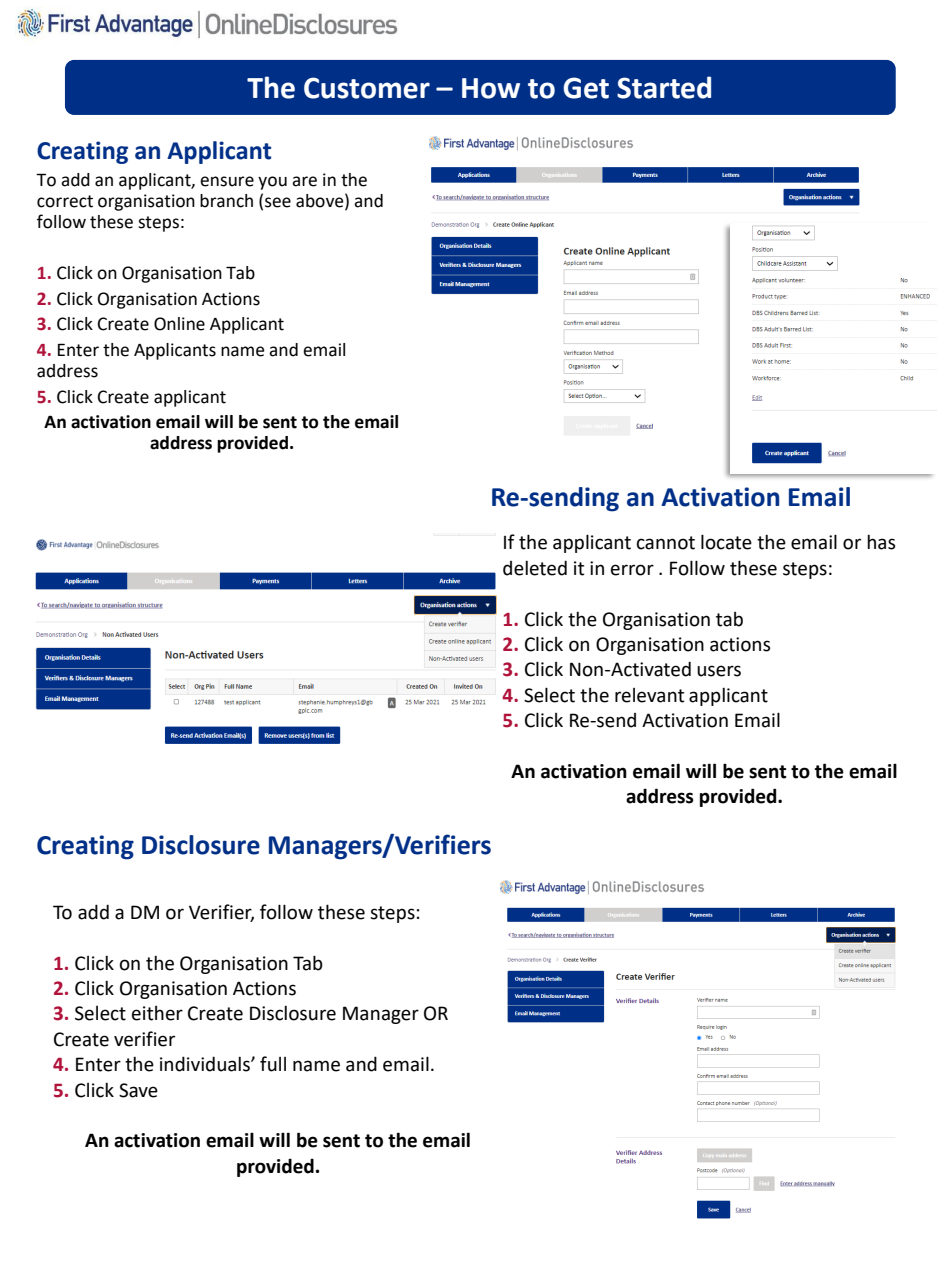  Describe the element at coordinates (491, 88) in the screenshot. I see `How` at that location.
